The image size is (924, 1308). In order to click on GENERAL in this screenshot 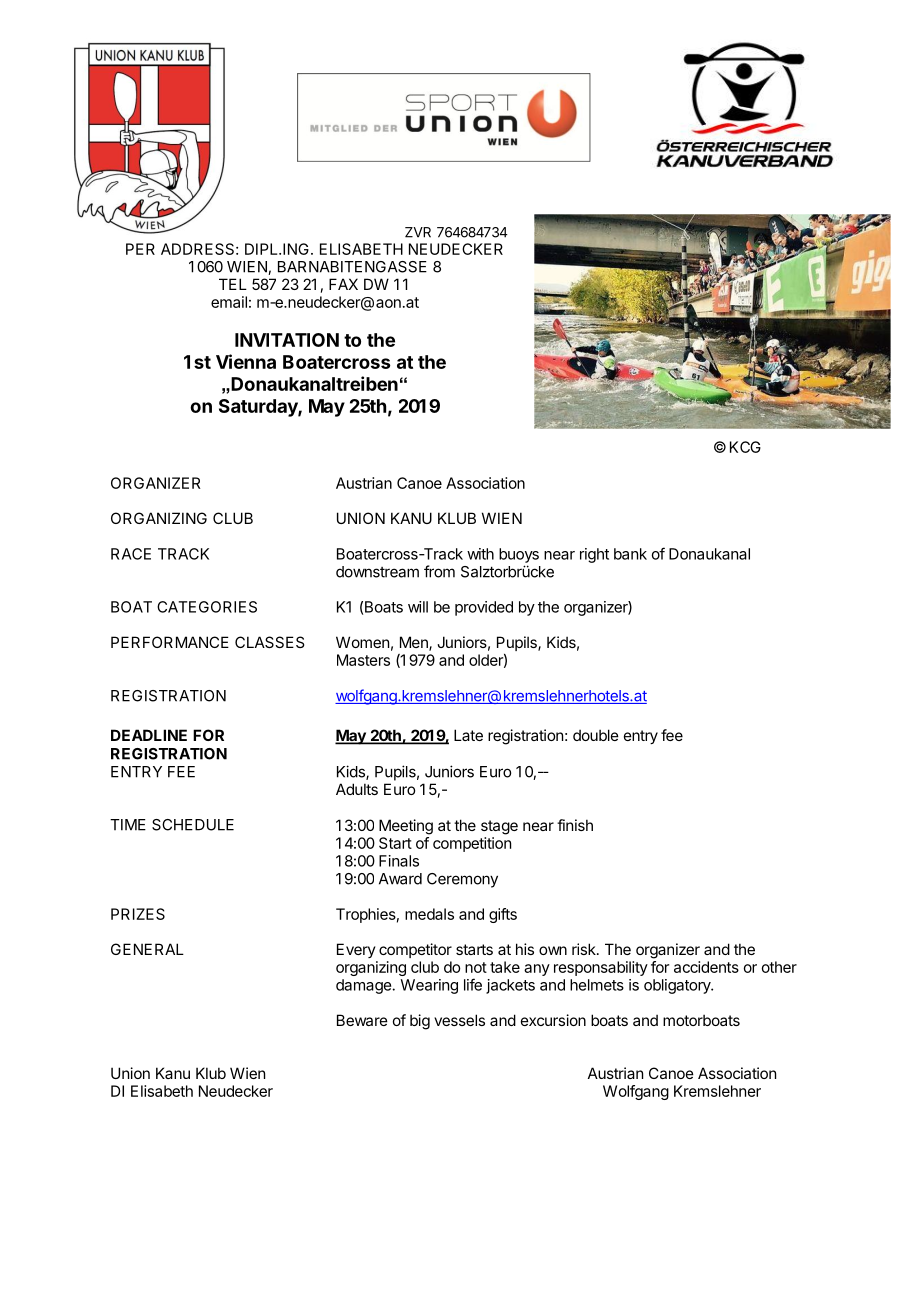, I will do `click(147, 949)`.
